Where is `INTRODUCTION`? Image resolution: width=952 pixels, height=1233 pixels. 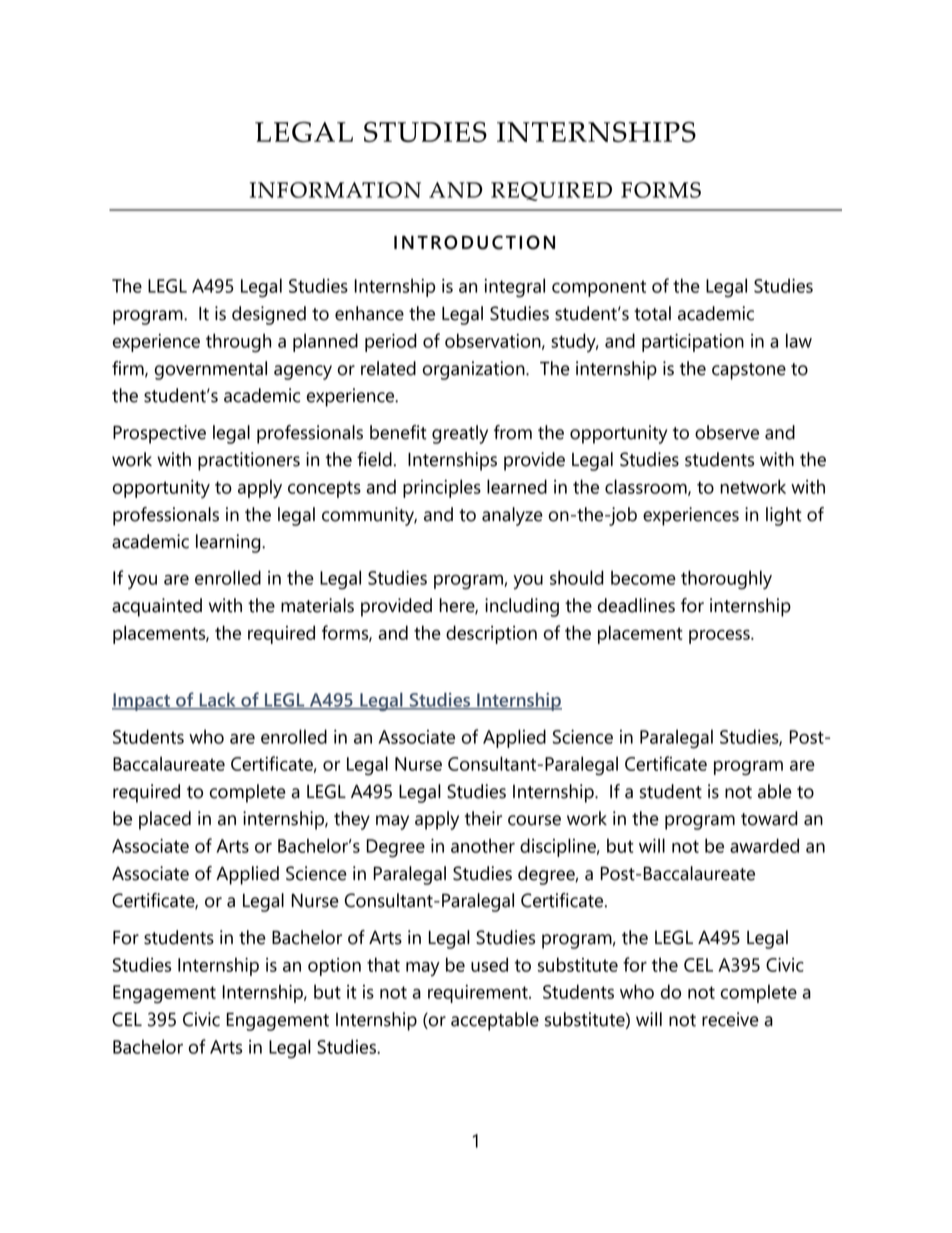 INTRODUCTION is located at coordinates (474, 242).
